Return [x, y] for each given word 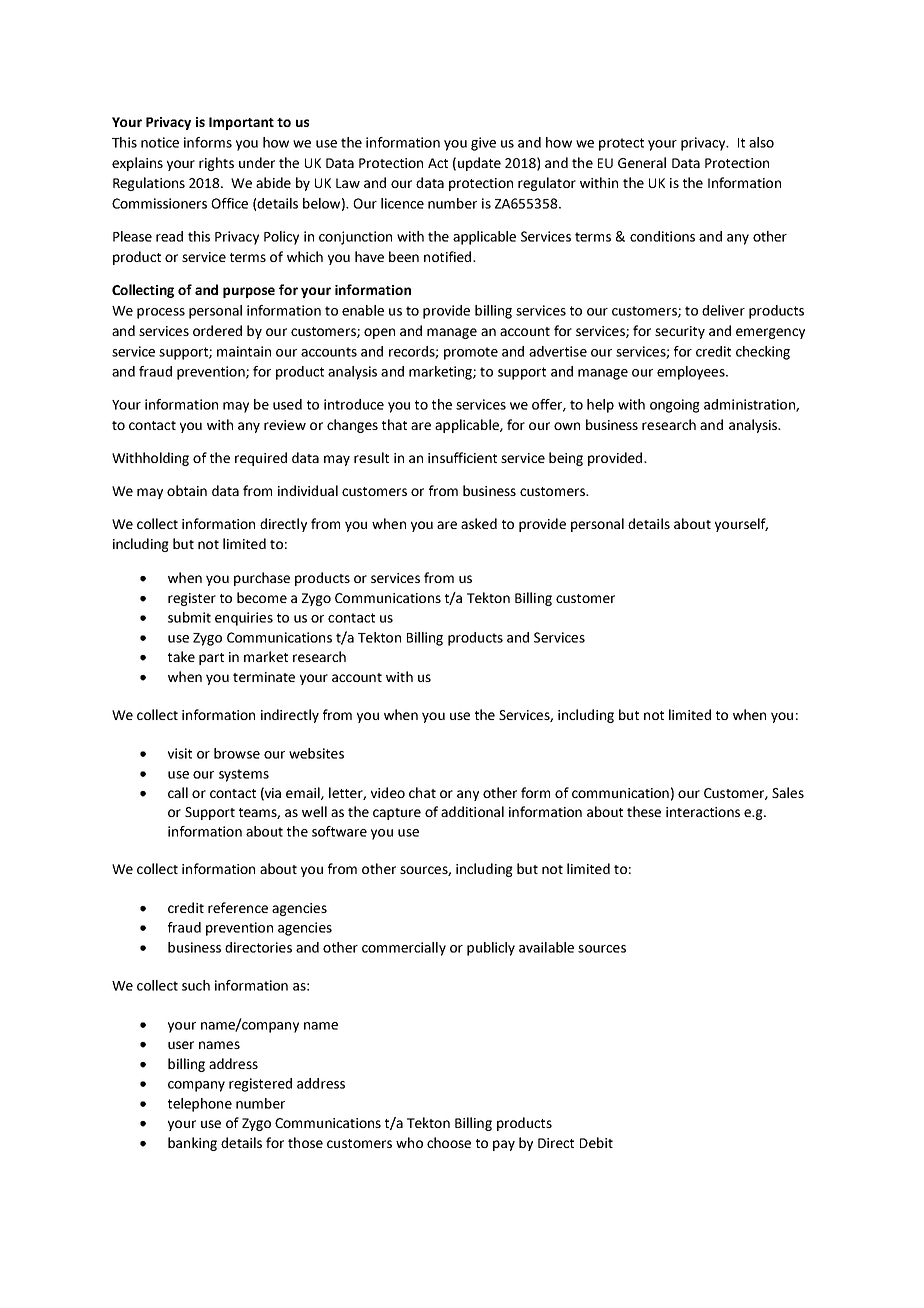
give [483, 144]
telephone [200, 1105]
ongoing [675, 406]
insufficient [462, 457]
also [761, 142]
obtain [187, 490]
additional [472, 811]
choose [449, 1142]
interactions [703, 812]
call [178, 792]
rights [216, 164]
